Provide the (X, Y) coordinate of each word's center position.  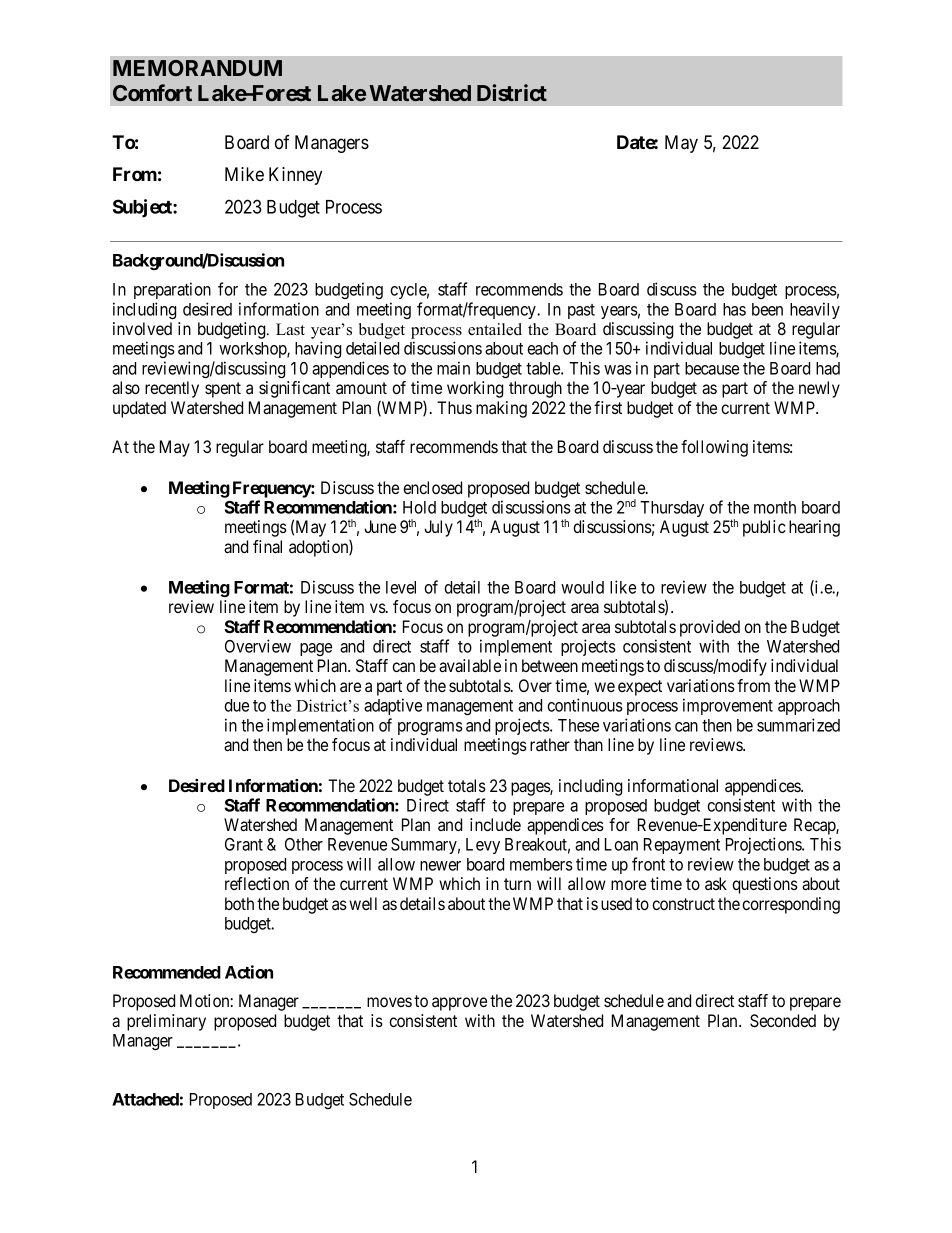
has (734, 309)
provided (710, 628)
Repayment (682, 846)
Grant (244, 844)
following (714, 448)
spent (223, 390)
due (236, 705)
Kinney (295, 176)
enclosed (432, 487)
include (495, 824)
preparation (172, 290)
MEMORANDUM (197, 68)
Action (249, 972)
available (470, 665)
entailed (495, 329)
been (767, 309)
